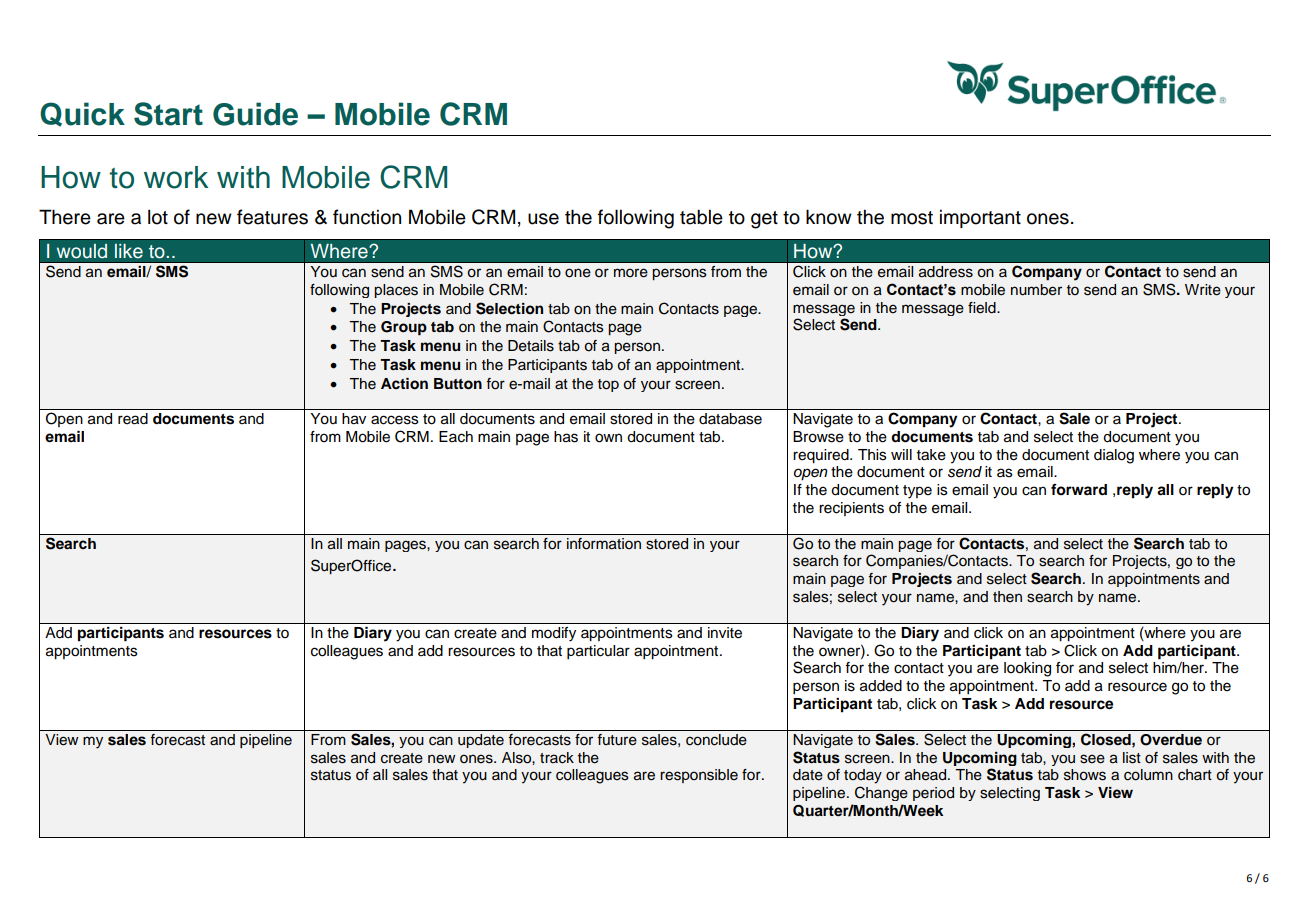 The image size is (1308, 924). I want to click on Start, so click(168, 114).
